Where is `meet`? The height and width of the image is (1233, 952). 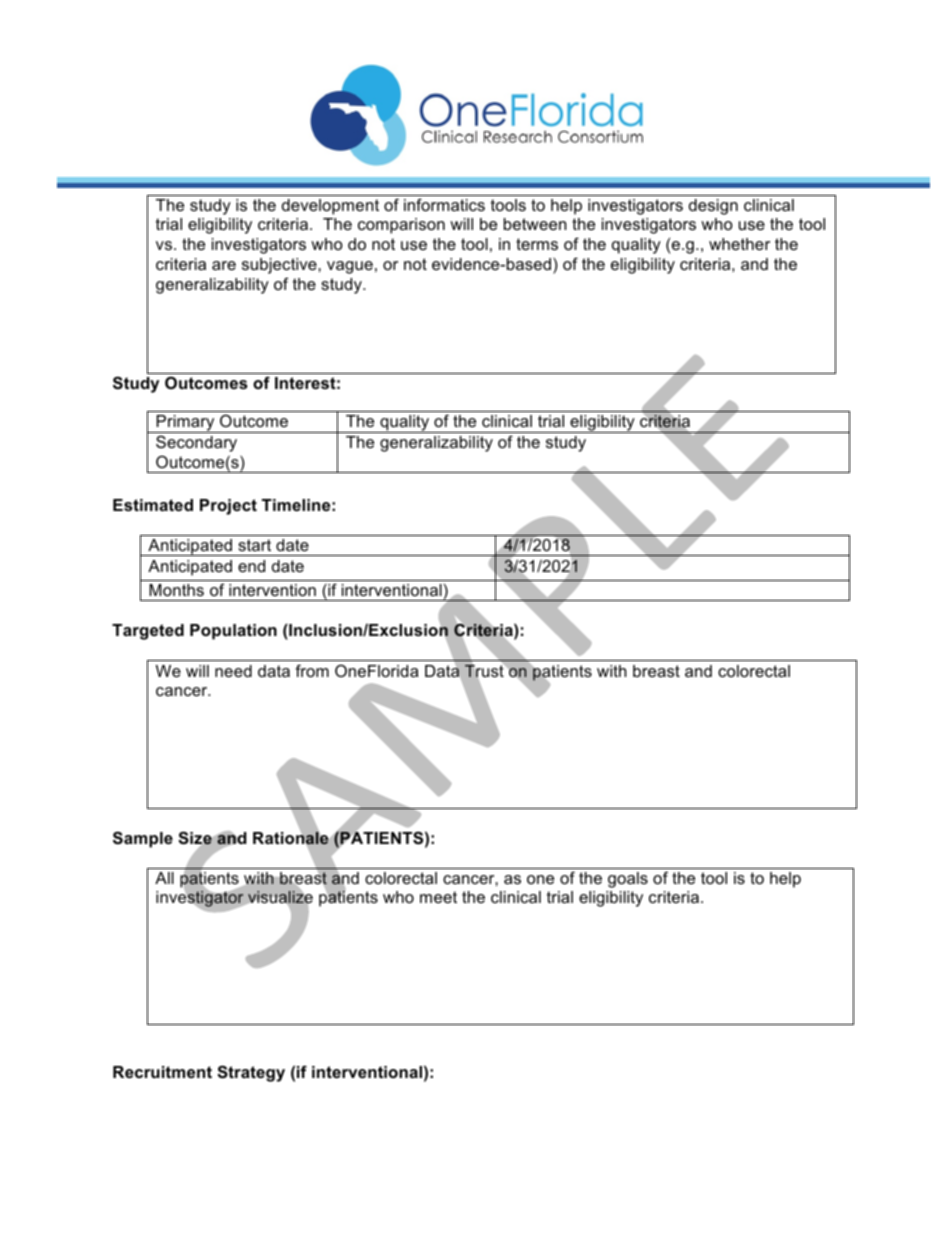 meet is located at coordinates (438, 897).
